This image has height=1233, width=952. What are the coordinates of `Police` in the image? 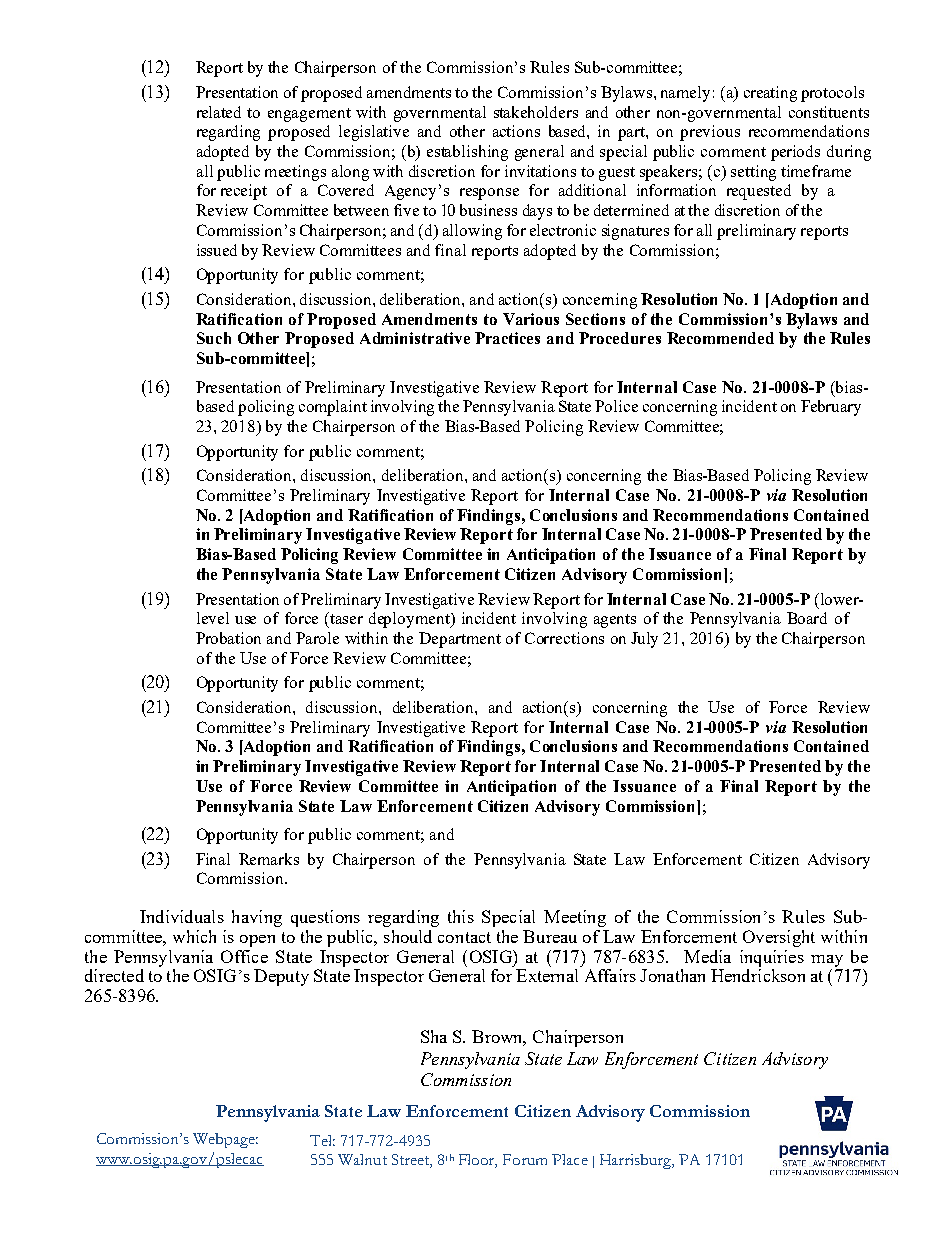 It's located at (616, 406).
